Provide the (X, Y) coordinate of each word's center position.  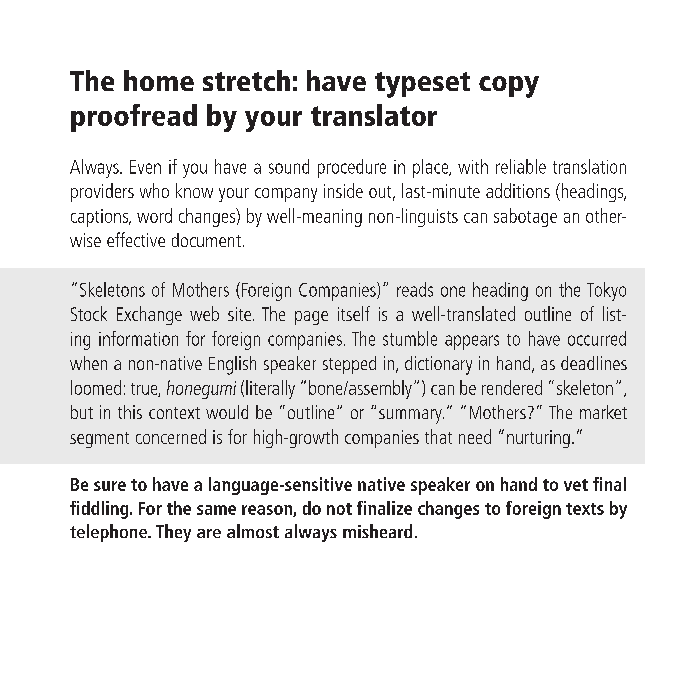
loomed (96, 387)
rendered (512, 387)
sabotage (525, 217)
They (173, 533)
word (154, 215)
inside (343, 190)
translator (374, 115)
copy (509, 87)
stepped (349, 365)
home (159, 80)
